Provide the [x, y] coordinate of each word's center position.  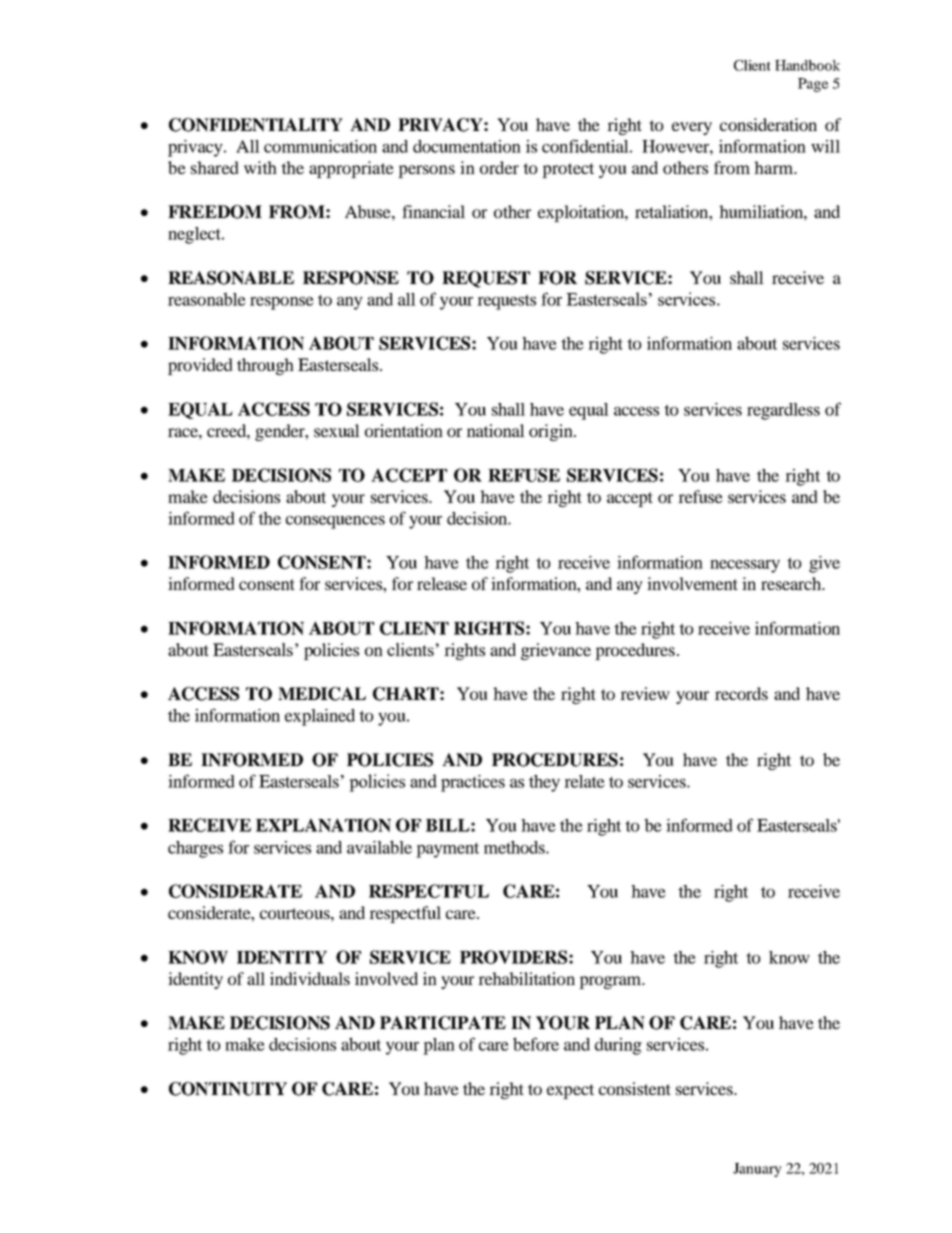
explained [320, 717]
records [741, 693]
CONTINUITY [228, 1089]
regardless [783, 411]
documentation [467, 146]
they [544, 783]
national [496, 430]
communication [320, 146]
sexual [337, 430]
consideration [768, 124]
